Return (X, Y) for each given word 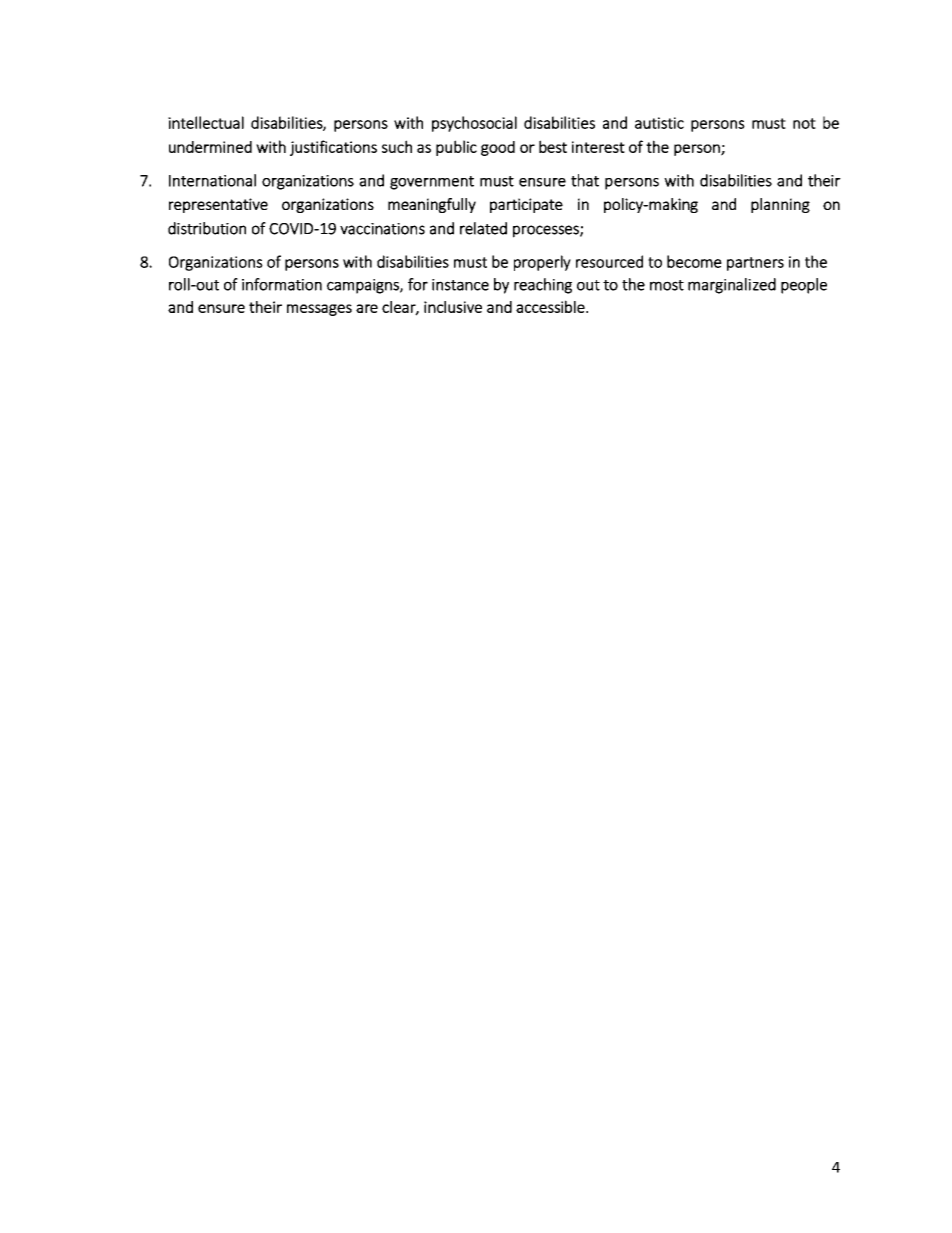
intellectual (206, 122)
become (694, 261)
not (804, 123)
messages (319, 310)
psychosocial (474, 124)
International (212, 180)
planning (780, 205)
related (483, 228)
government (432, 183)
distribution (207, 228)
